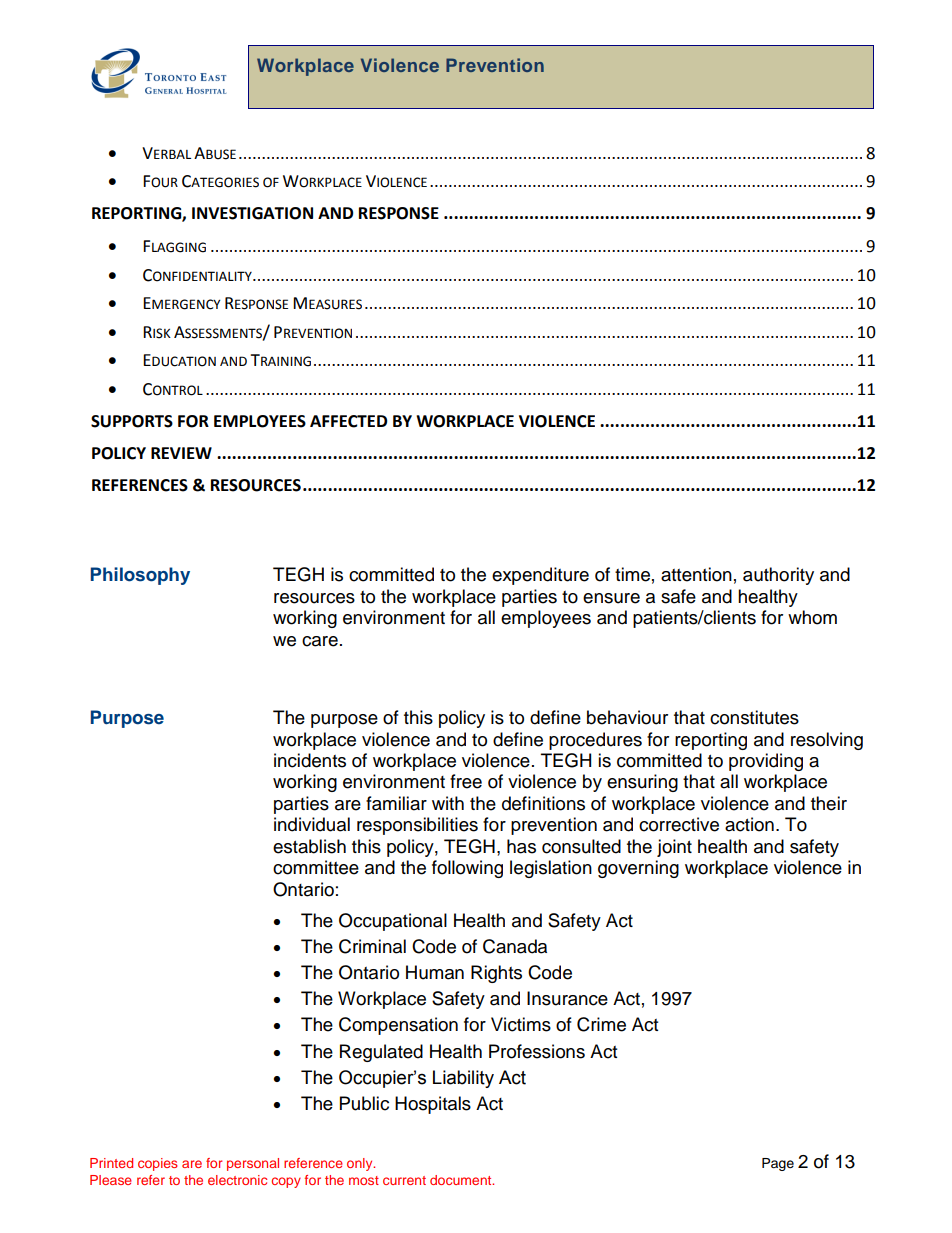 The width and height of the screenshot is (952, 1233). Describe the element at coordinates (696, 574) in the screenshot. I see `attention` at that location.
